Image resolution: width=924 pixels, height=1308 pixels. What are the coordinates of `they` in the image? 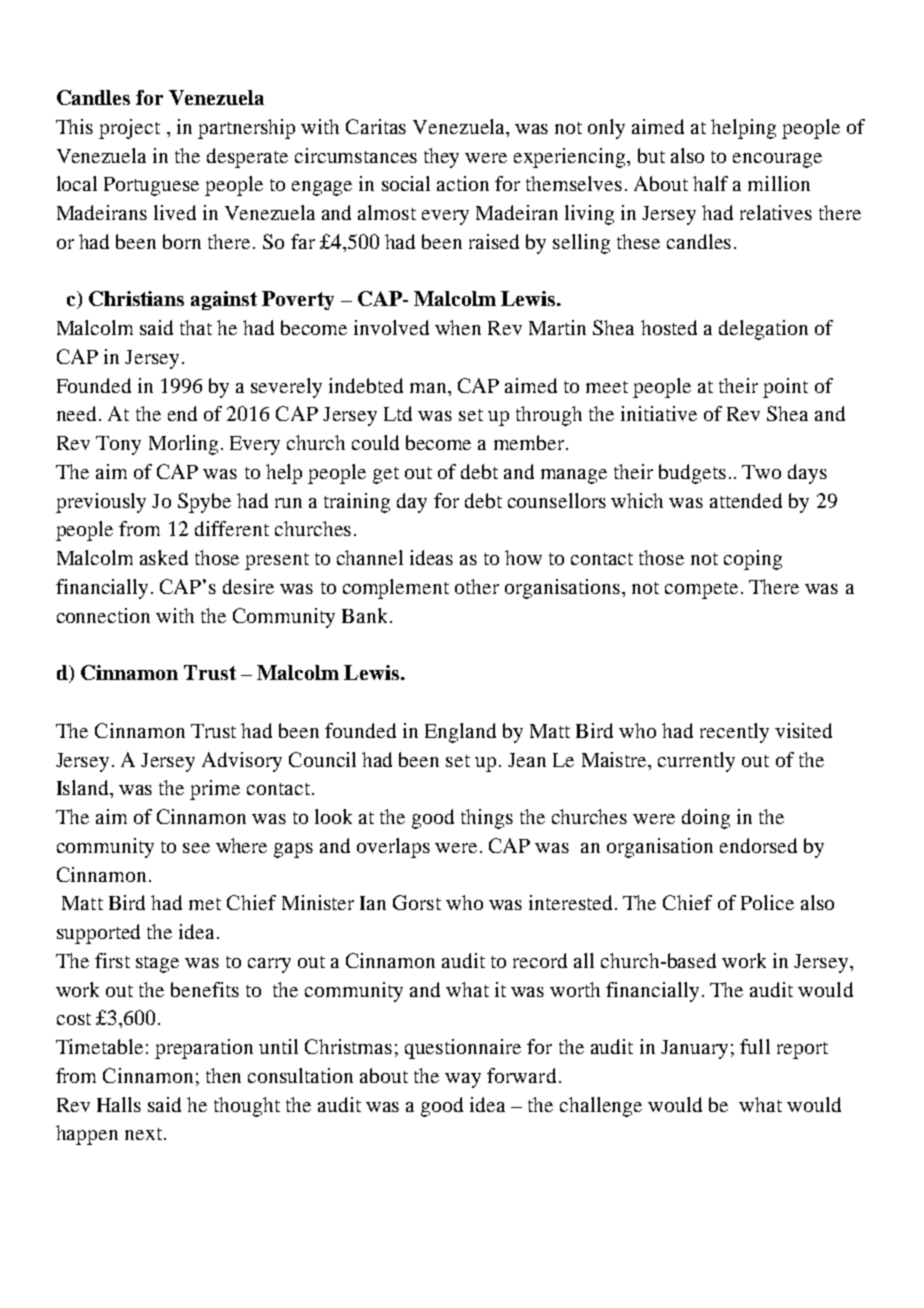 It's located at (441, 158).
